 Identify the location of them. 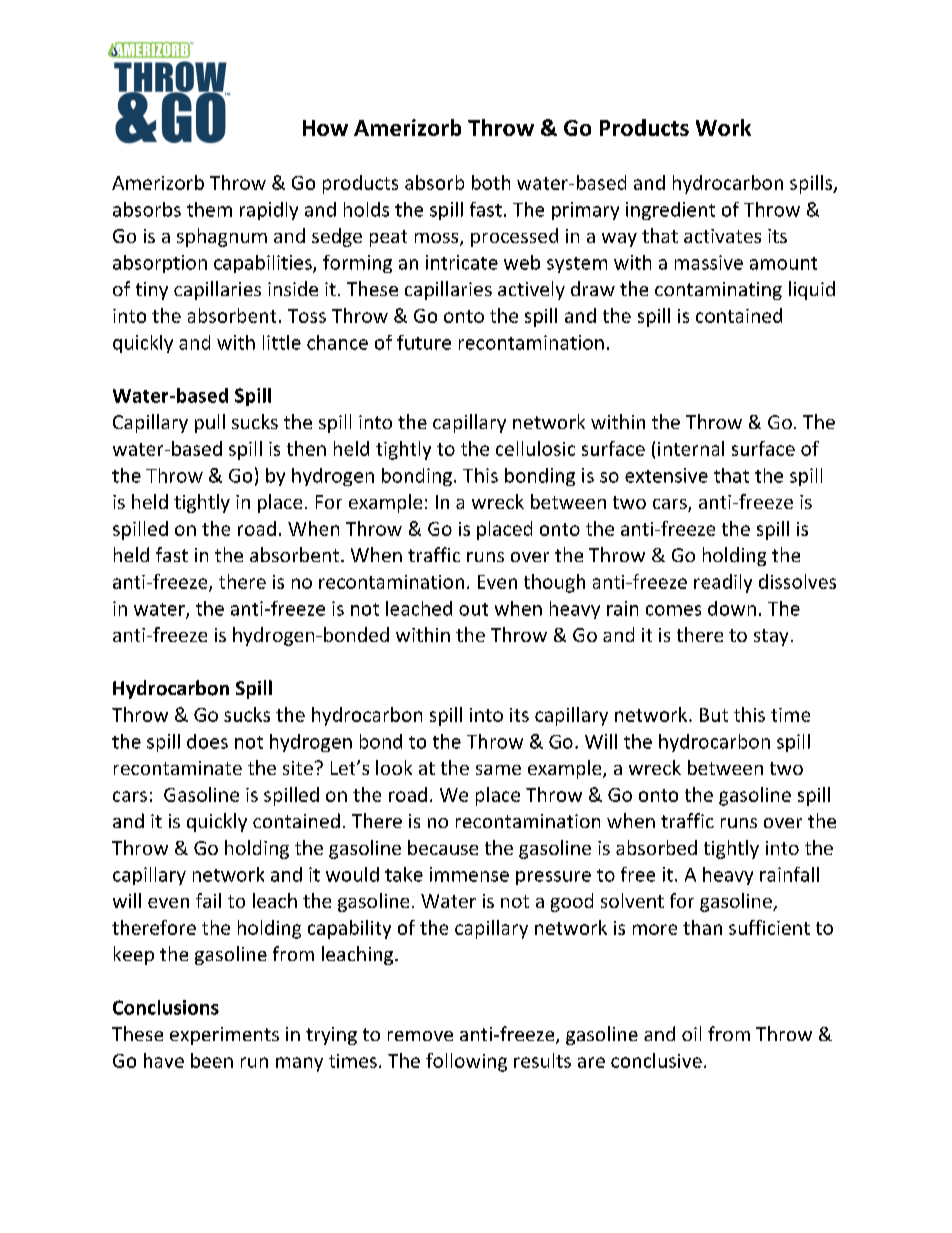
(209, 209).
